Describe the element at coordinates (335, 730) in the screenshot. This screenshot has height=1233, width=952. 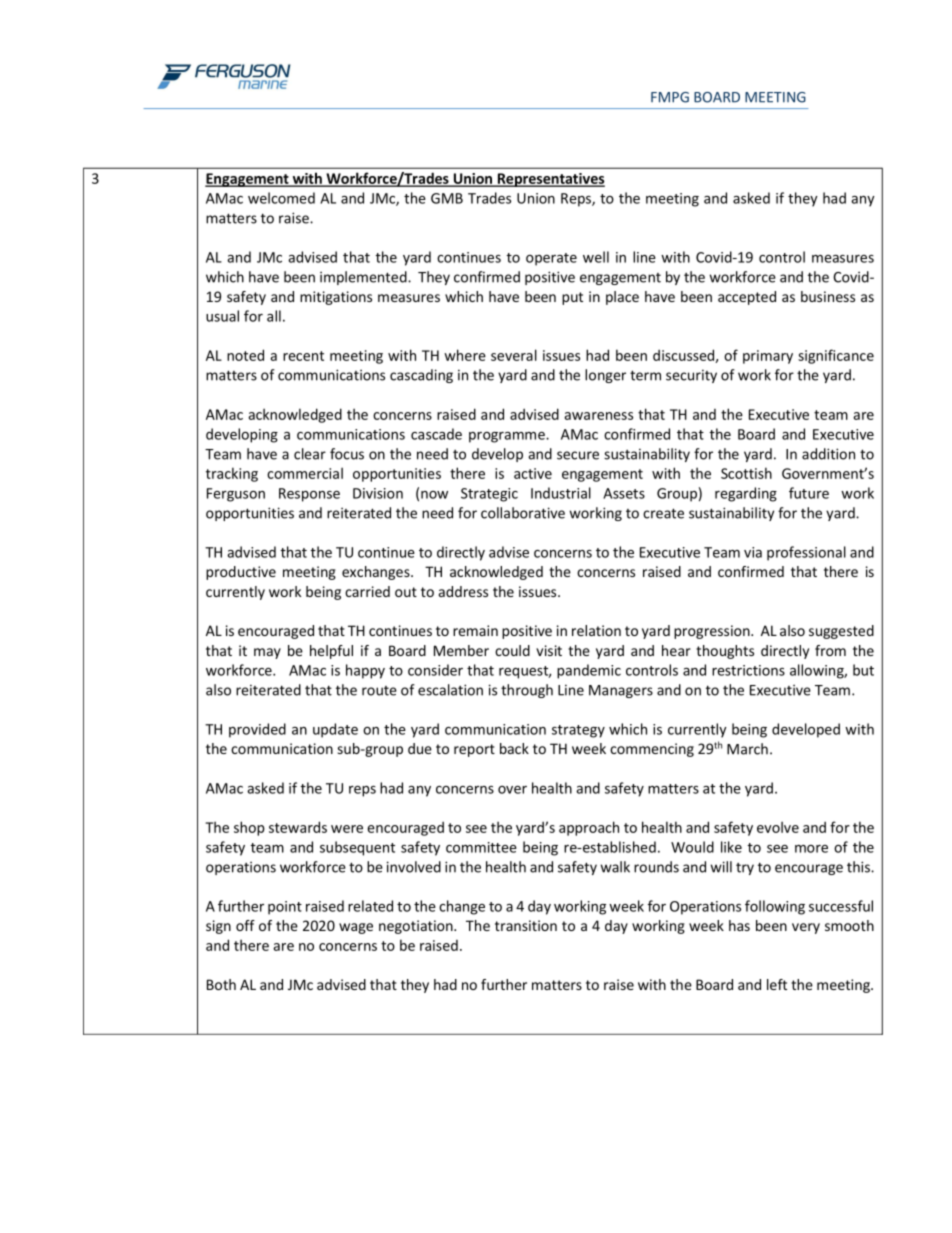
I see `update` at that location.
